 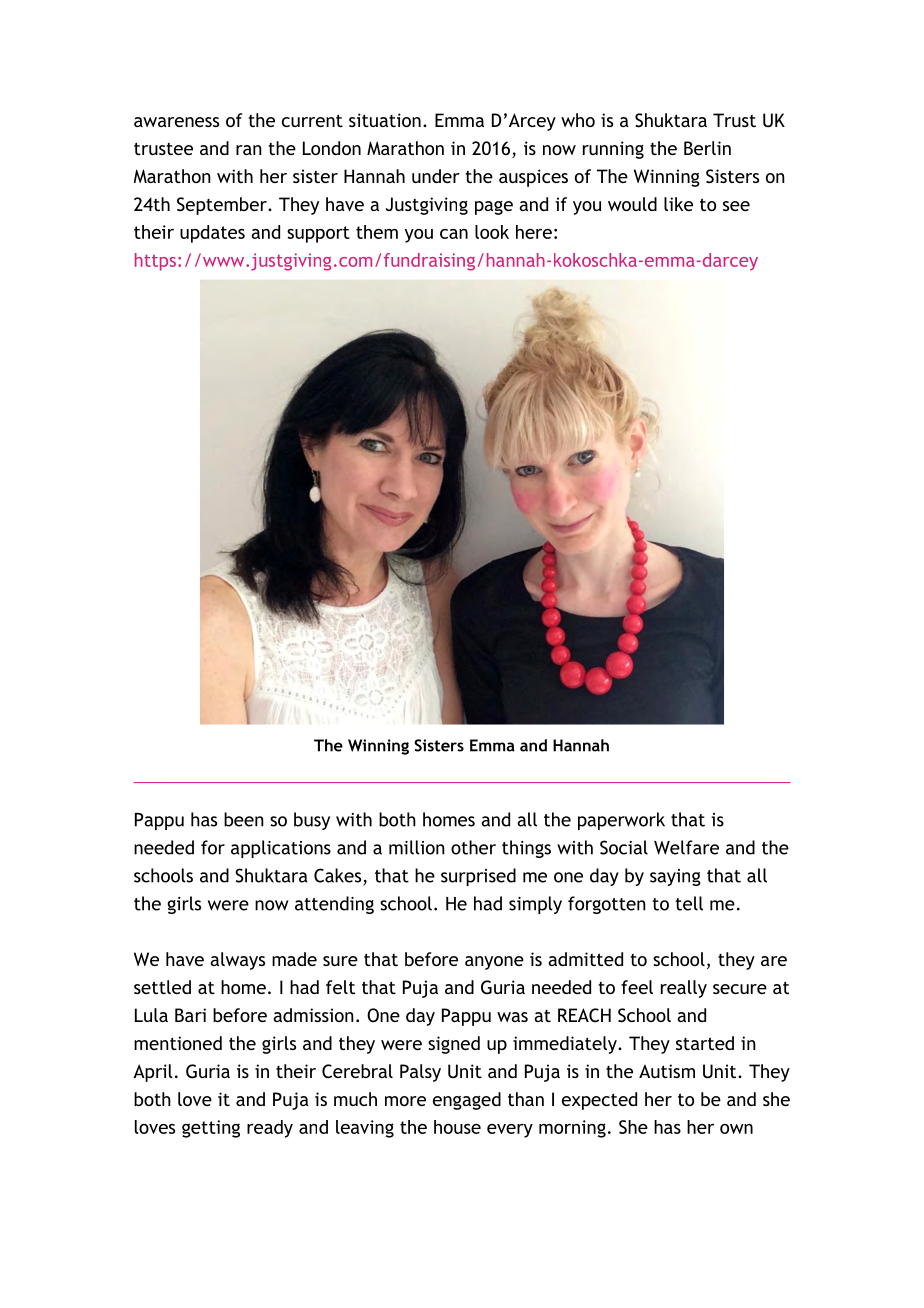 What do you see at coordinates (436, 176) in the document?
I see `under` at bounding box center [436, 176].
